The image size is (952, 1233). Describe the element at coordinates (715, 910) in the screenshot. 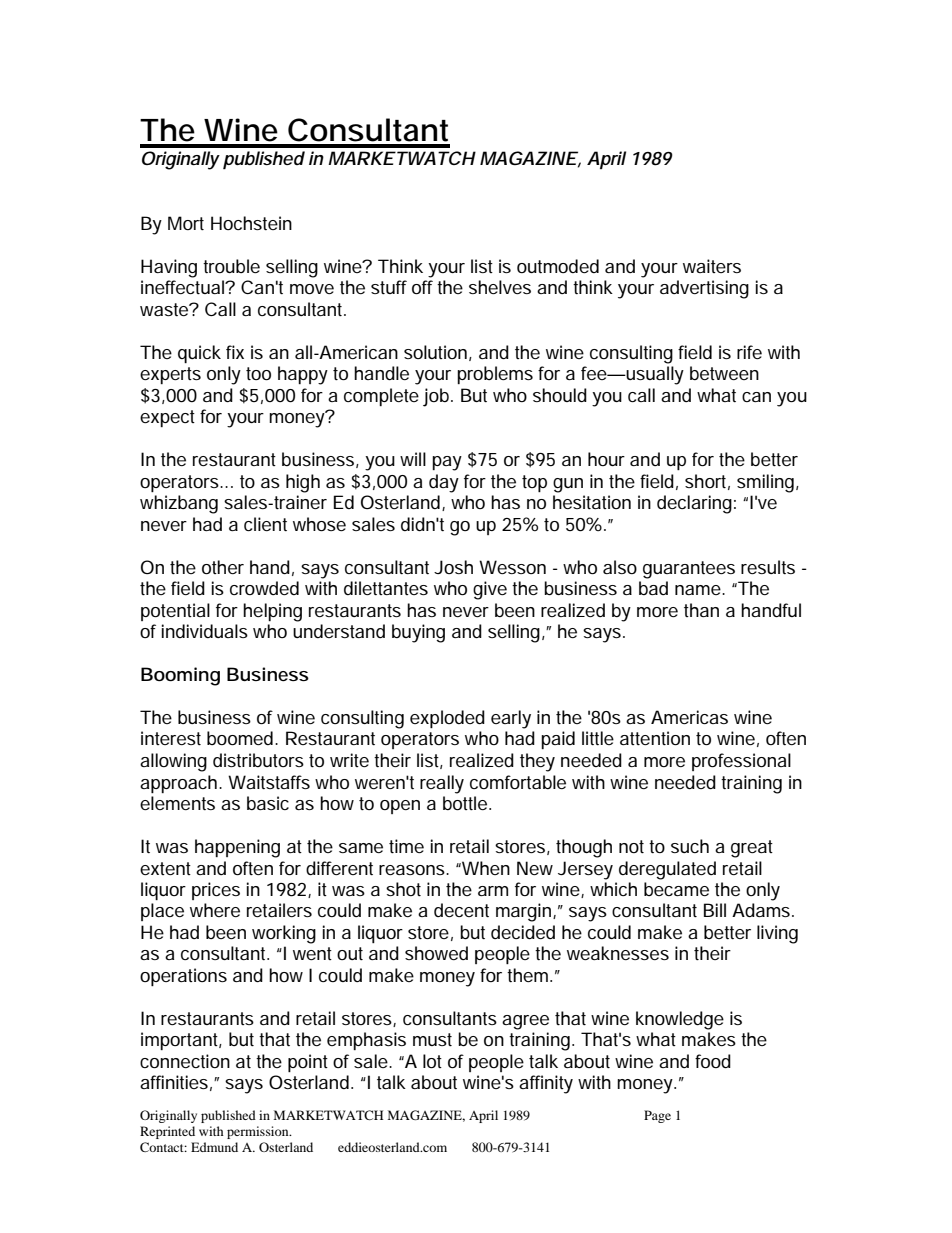

I see `Bill` at that location.
